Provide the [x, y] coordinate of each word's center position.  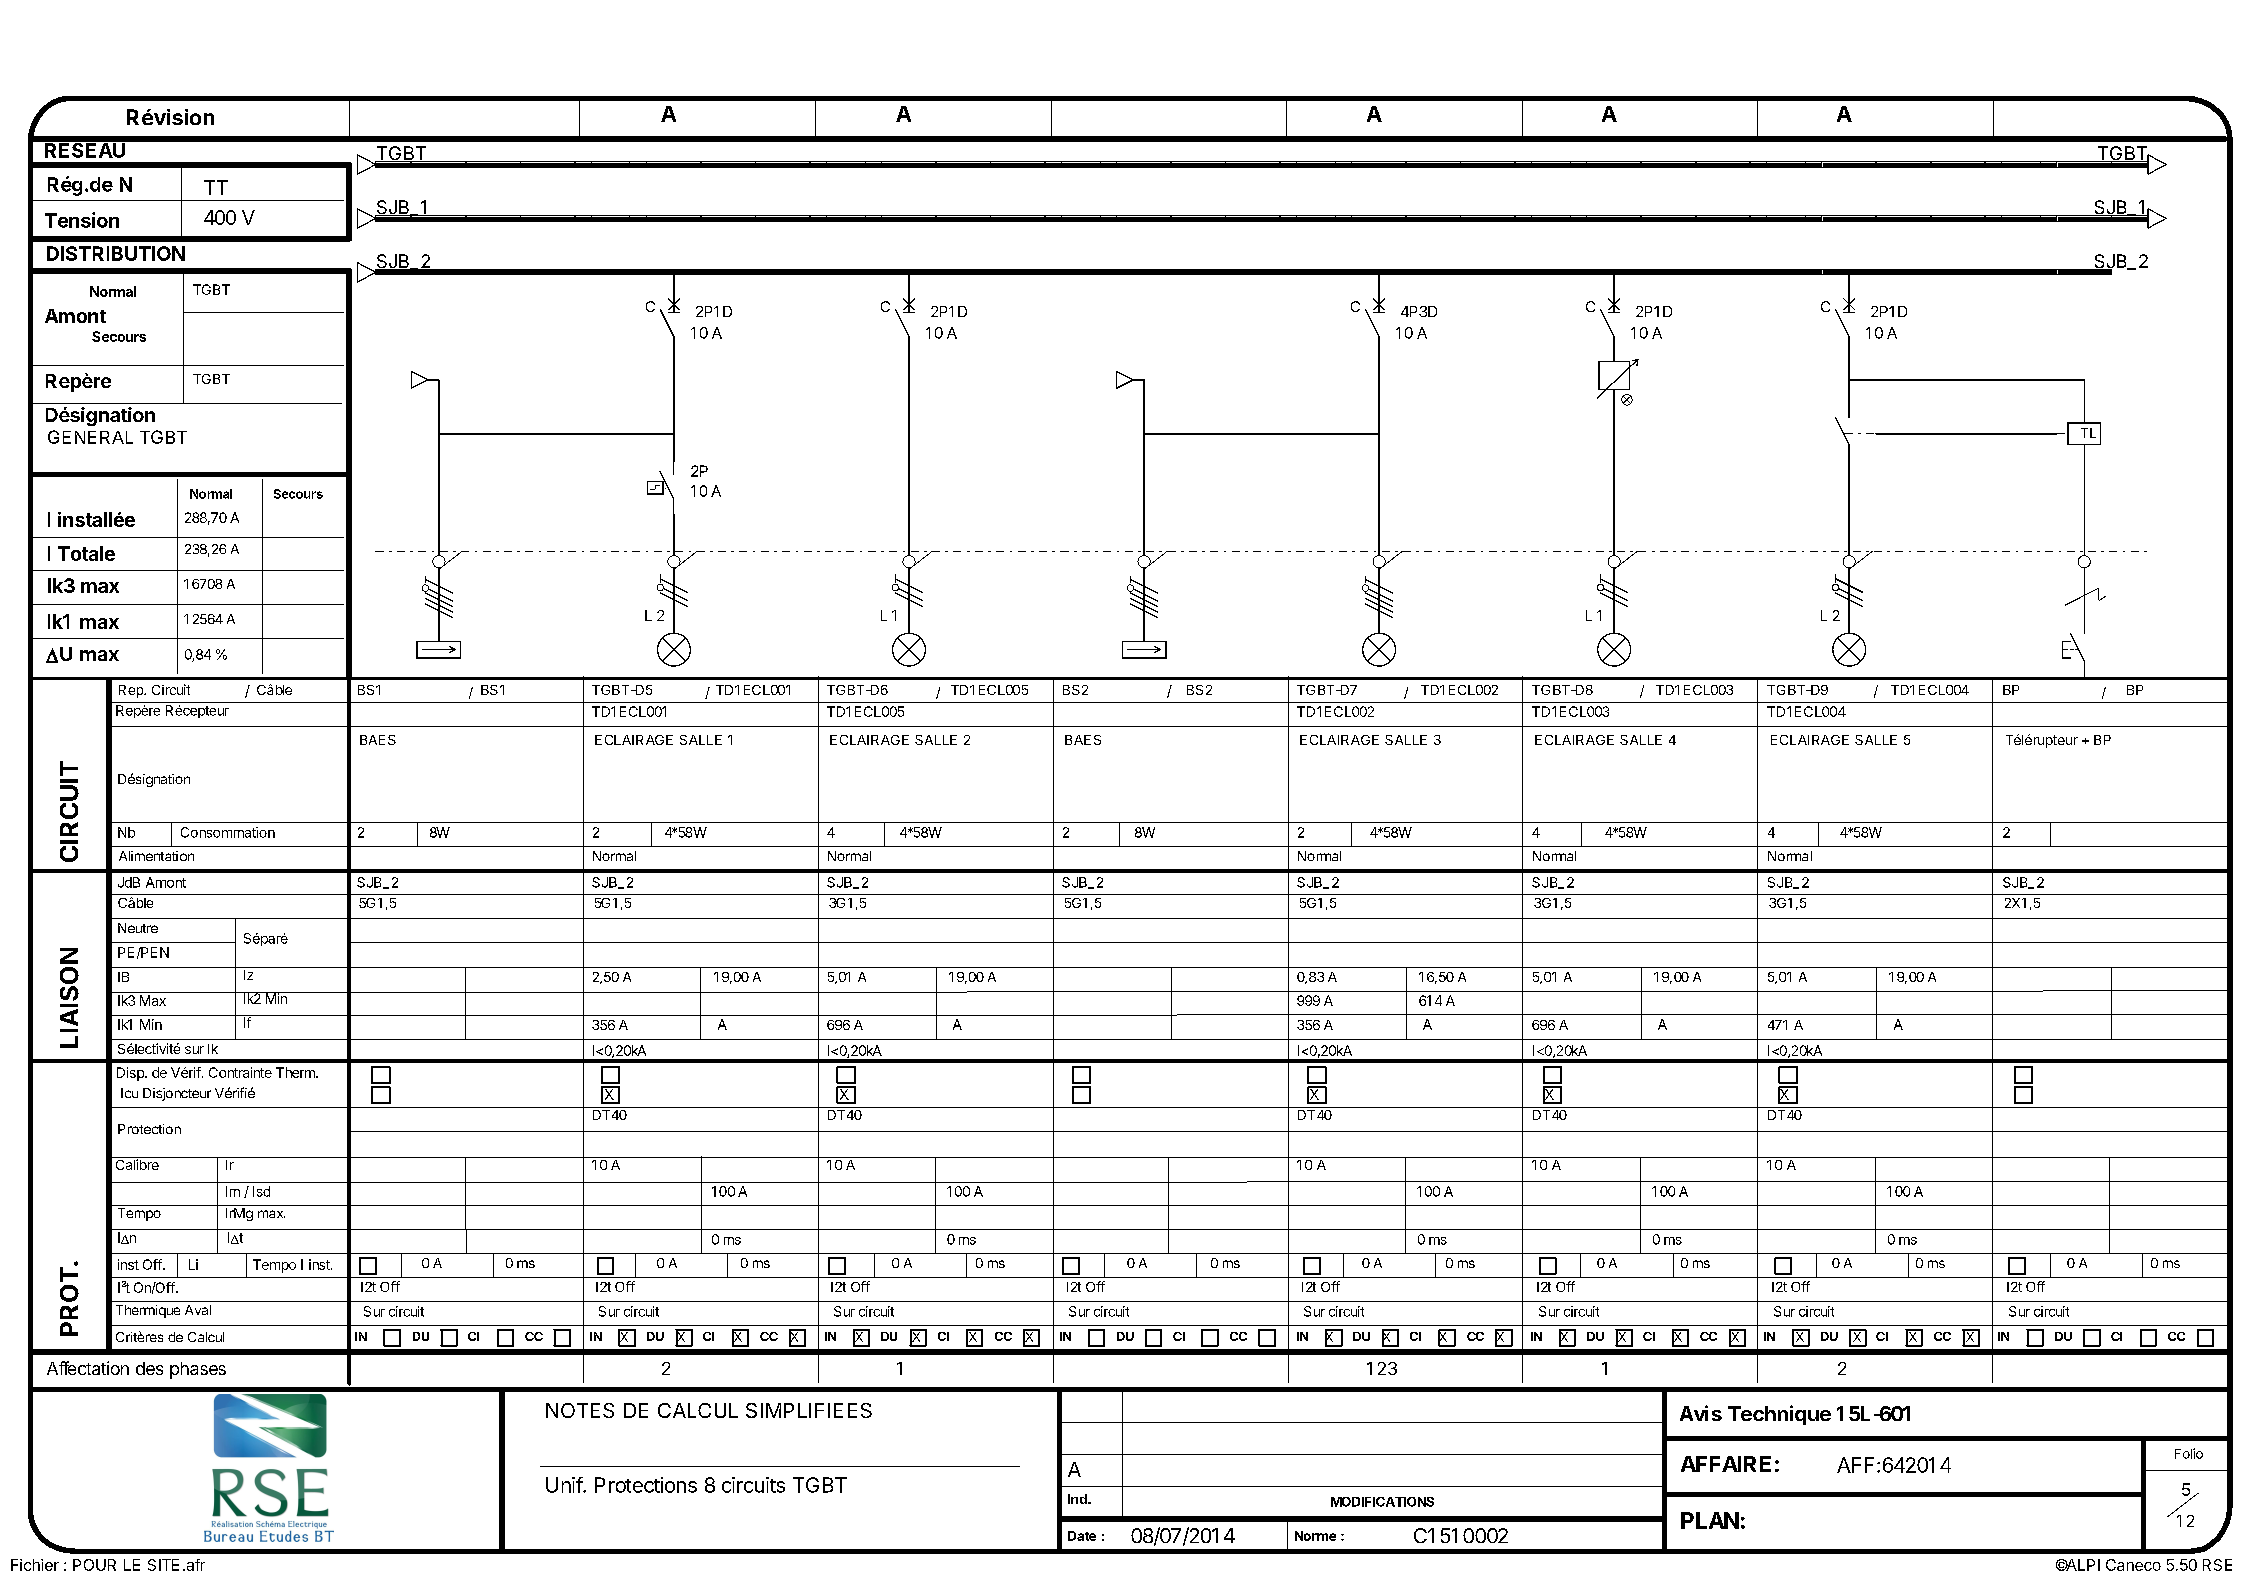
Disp [131, 1074]
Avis [1701, 1413]
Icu [129, 1093]
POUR [94, 1565]
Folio [2189, 1453]
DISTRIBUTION [116, 253]
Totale [86, 553]
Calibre [137, 1163]
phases [198, 1370]
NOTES [580, 1410]
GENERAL [90, 437]
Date [1082, 1536]
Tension [82, 220]
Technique [1779, 1415]
